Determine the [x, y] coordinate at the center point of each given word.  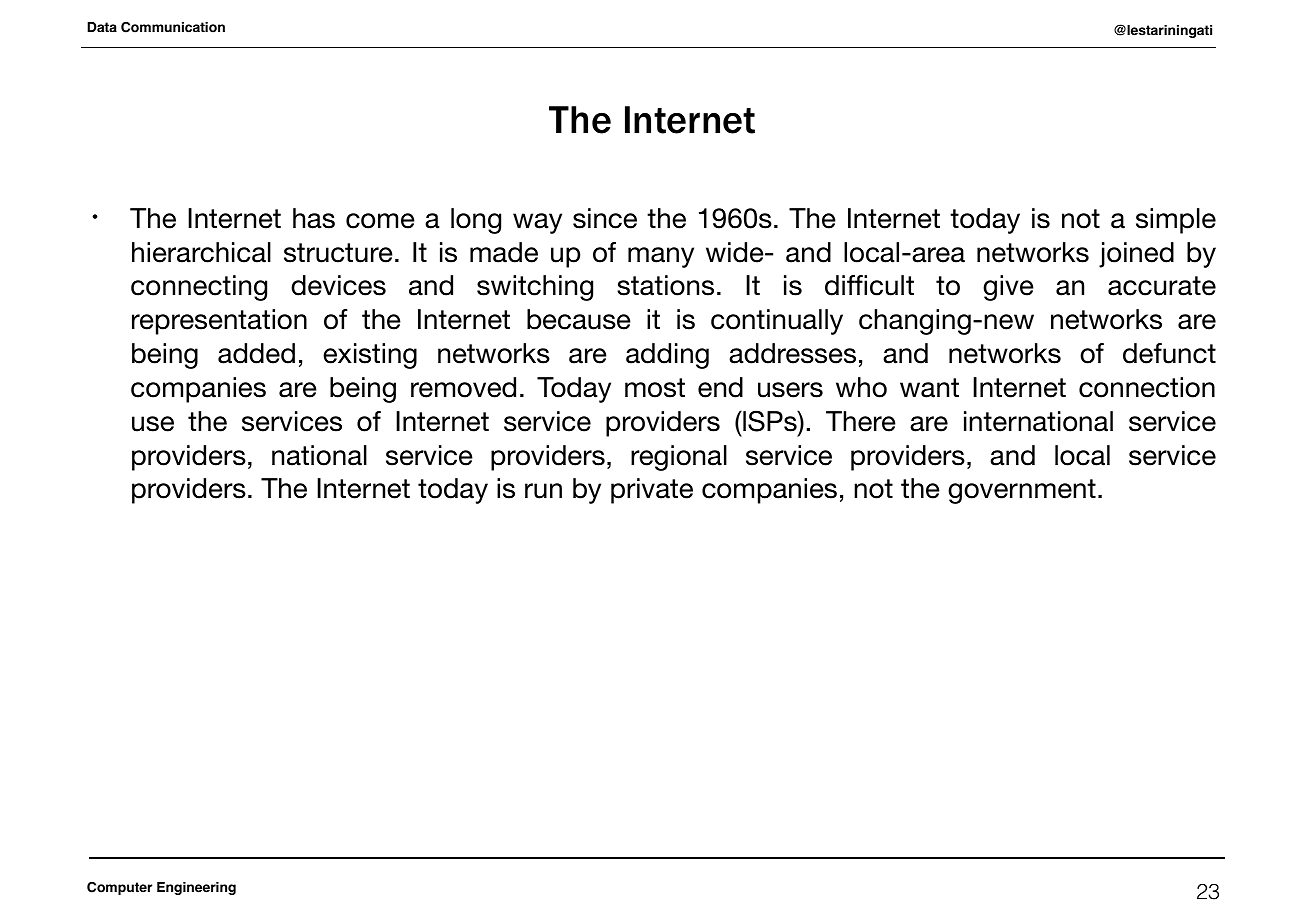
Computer [119, 888]
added [256, 353]
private [652, 491]
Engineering [196, 888]
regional [679, 458]
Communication [173, 27]
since [605, 218]
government [1022, 491]
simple [1176, 221]
